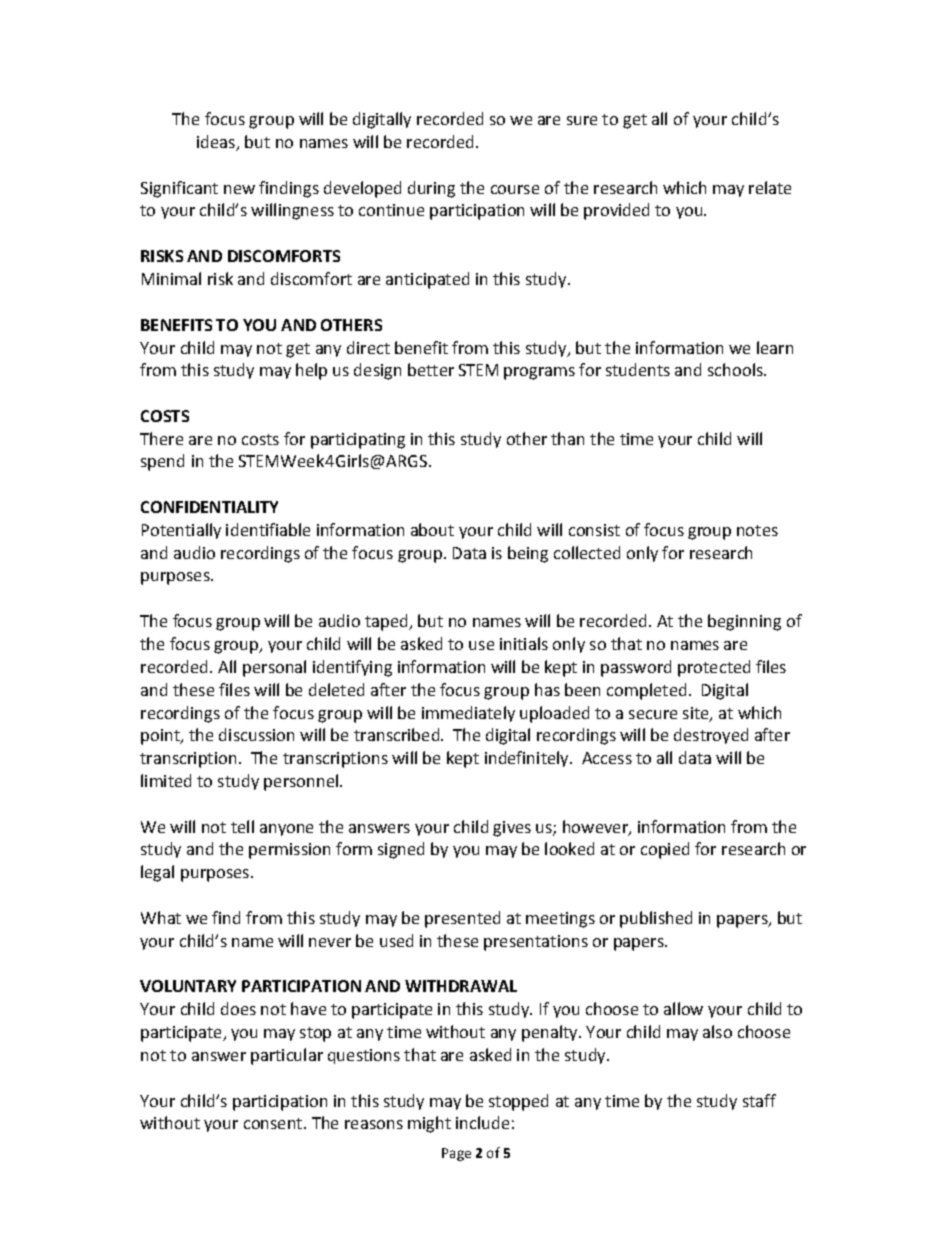 This image has height=1233, width=952. Describe the element at coordinates (432, 529) in the image. I see `about` at that location.
